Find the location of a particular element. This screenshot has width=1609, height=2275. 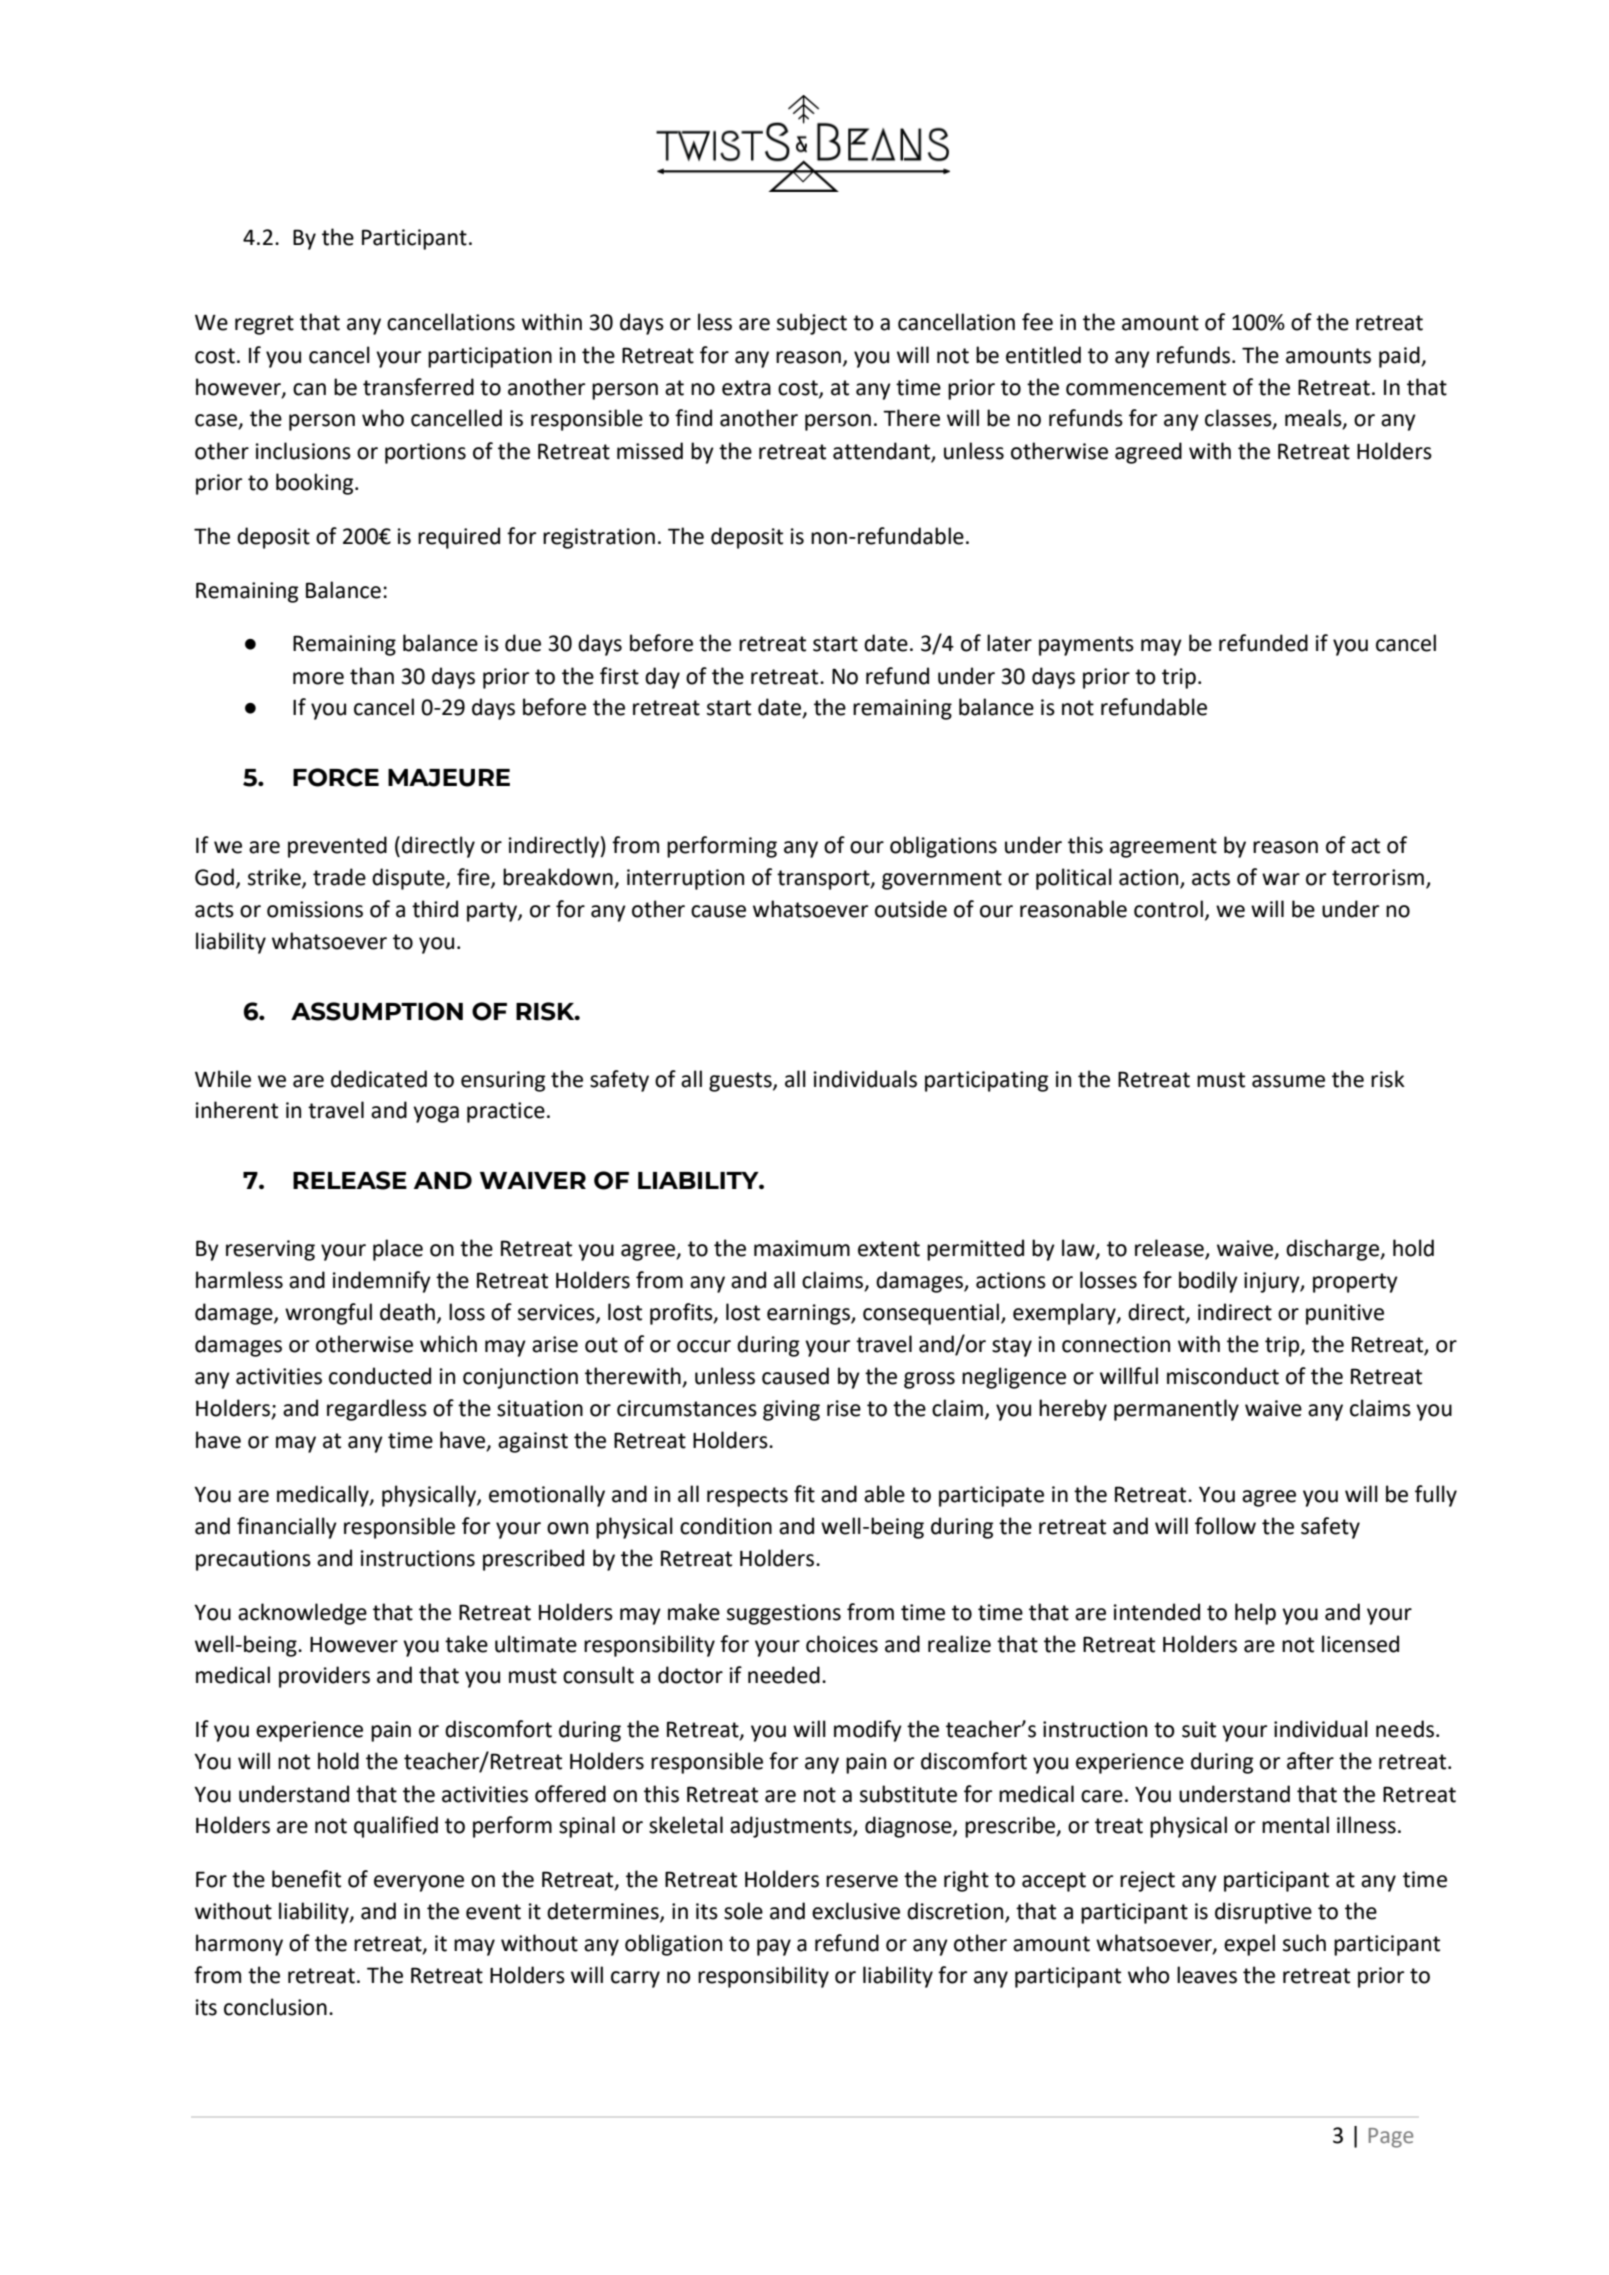

place is located at coordinates (398, 1250).
